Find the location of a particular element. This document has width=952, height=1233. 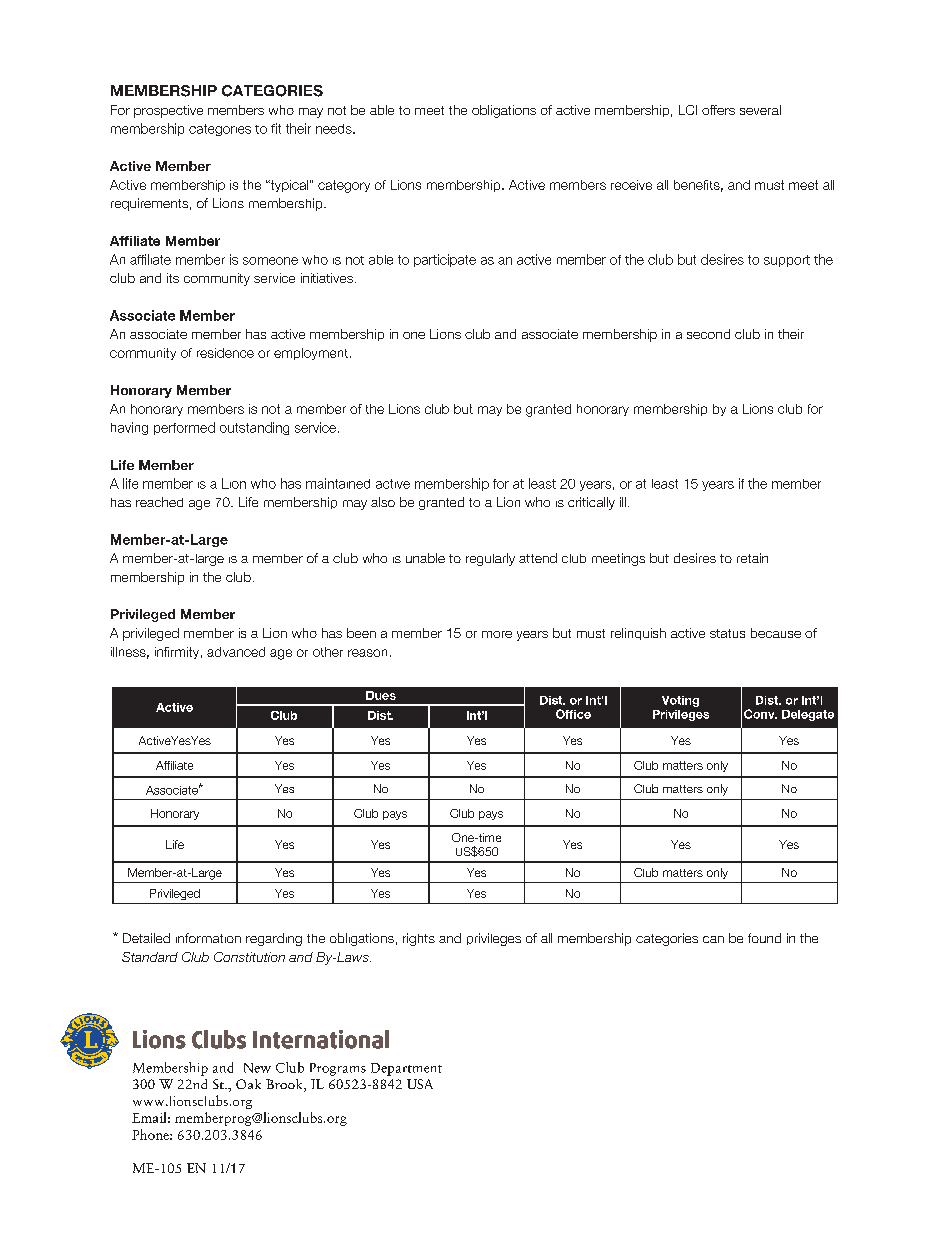

New is located at coordinates (257, 1068).
